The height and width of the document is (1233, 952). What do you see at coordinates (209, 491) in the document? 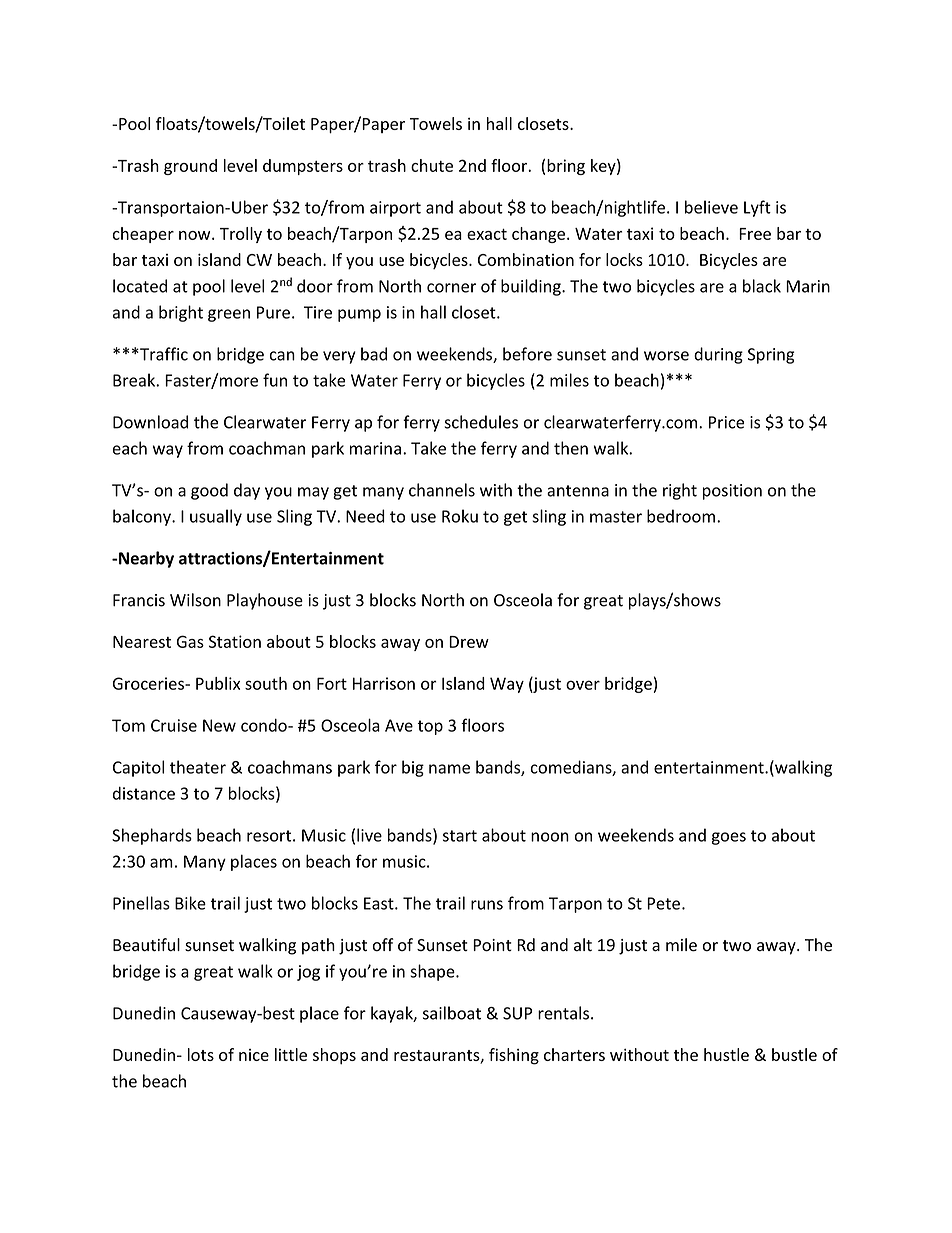
I see `good` at bounding box center [209, 491].
